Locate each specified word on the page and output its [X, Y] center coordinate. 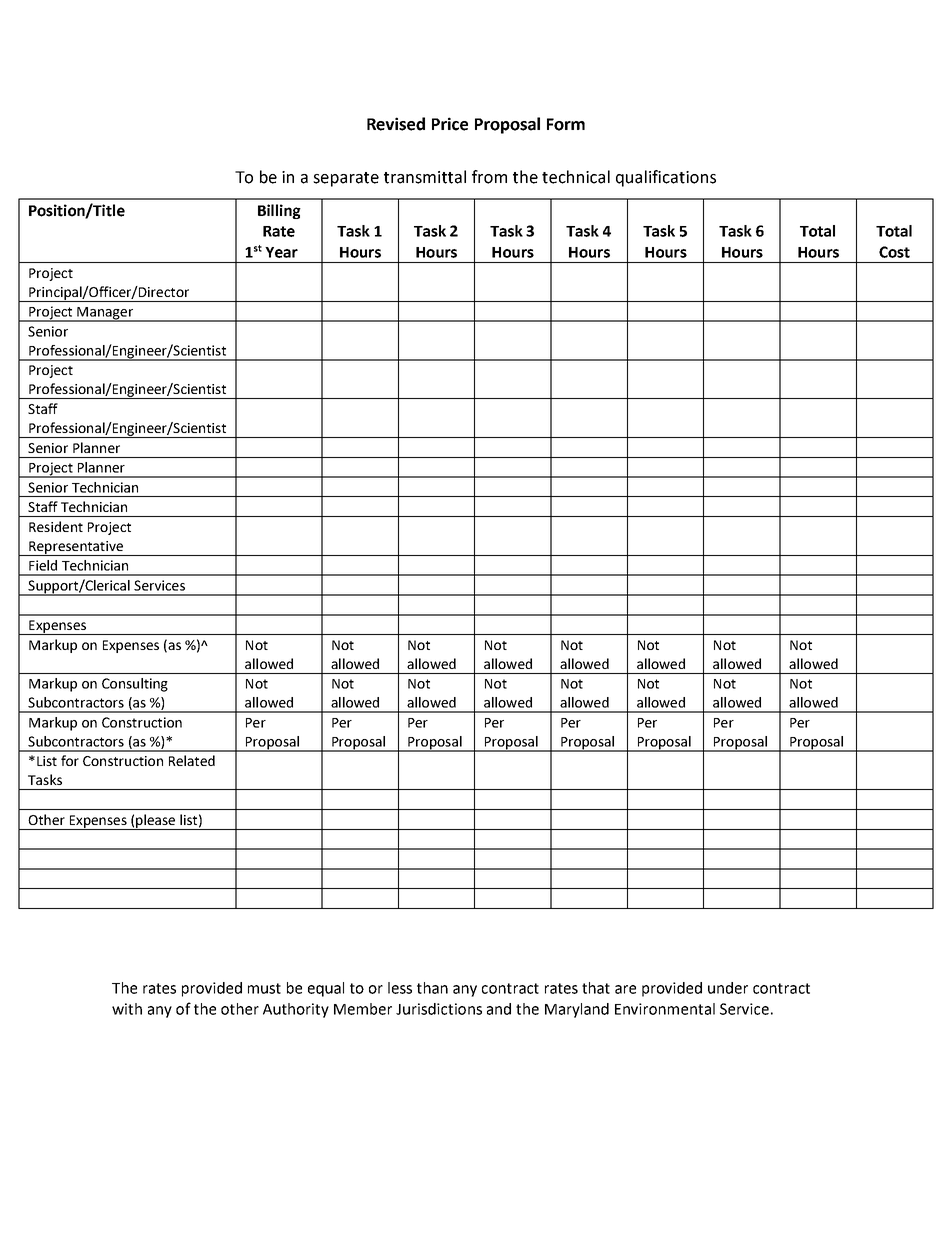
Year [281, 252]
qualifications [666, 178]
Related [192, 760]
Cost [894, 252]
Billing [279, 211]
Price [450, 124]
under [728, 988]
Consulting [135, 685]
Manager [105, 314]
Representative [76, 548]
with [127, 1009]
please [156, 822]
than [432, 988]
